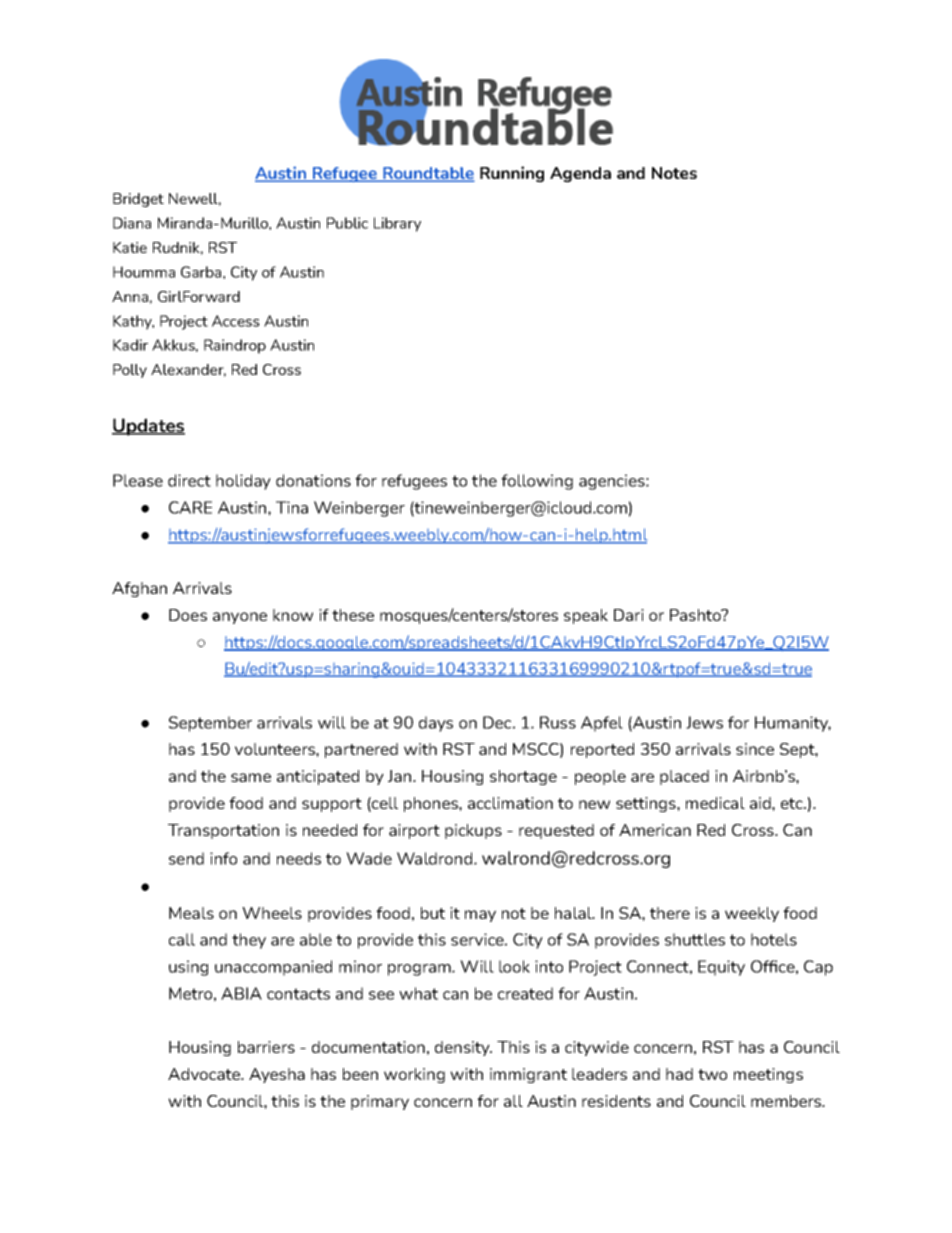 The width and height of the page is (952, 1233). What do you see at coordinates (463, 1048) in the page?
I see `density` at bounding box center [463, 1048].
